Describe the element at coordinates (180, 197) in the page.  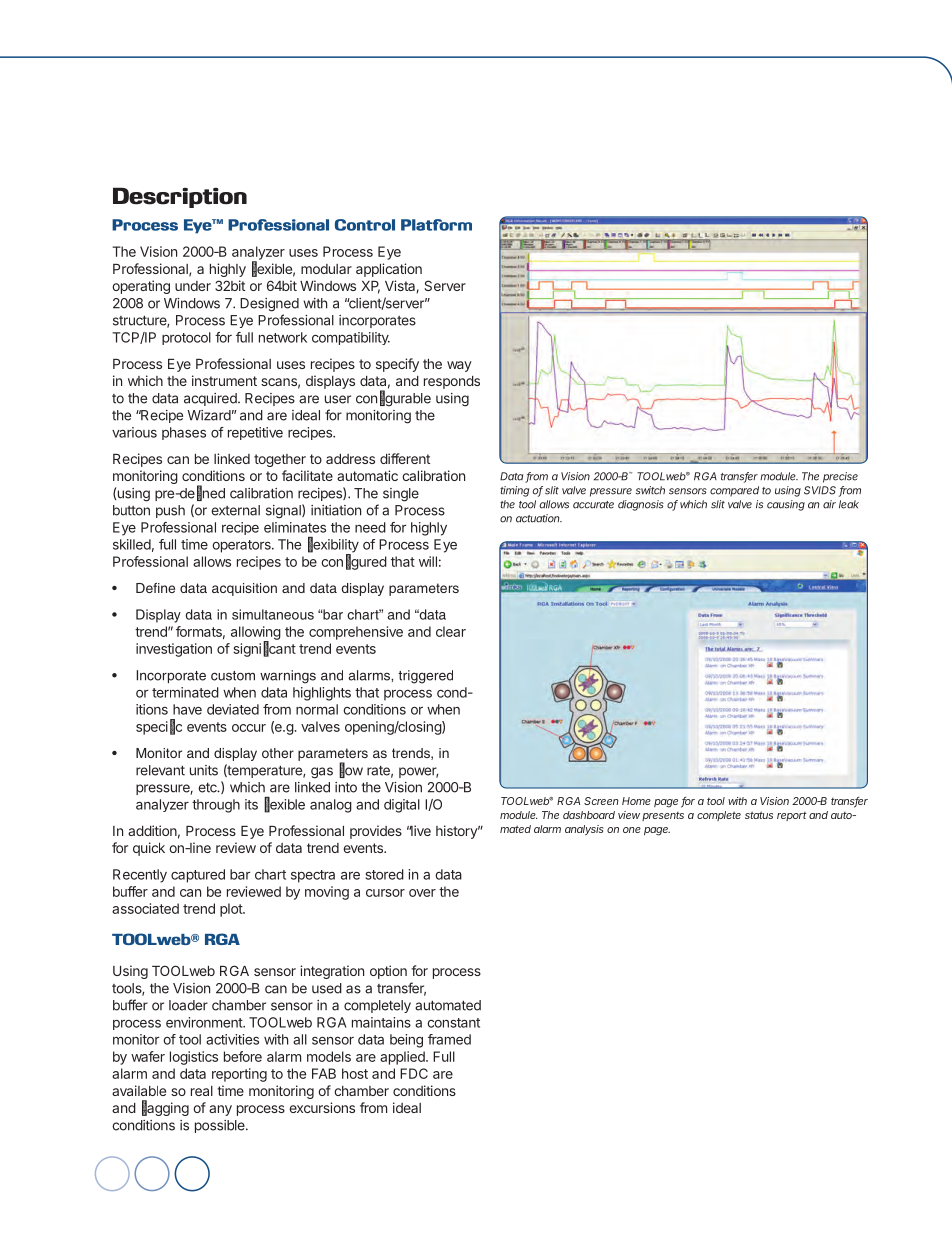
I see `Description` at that location.
